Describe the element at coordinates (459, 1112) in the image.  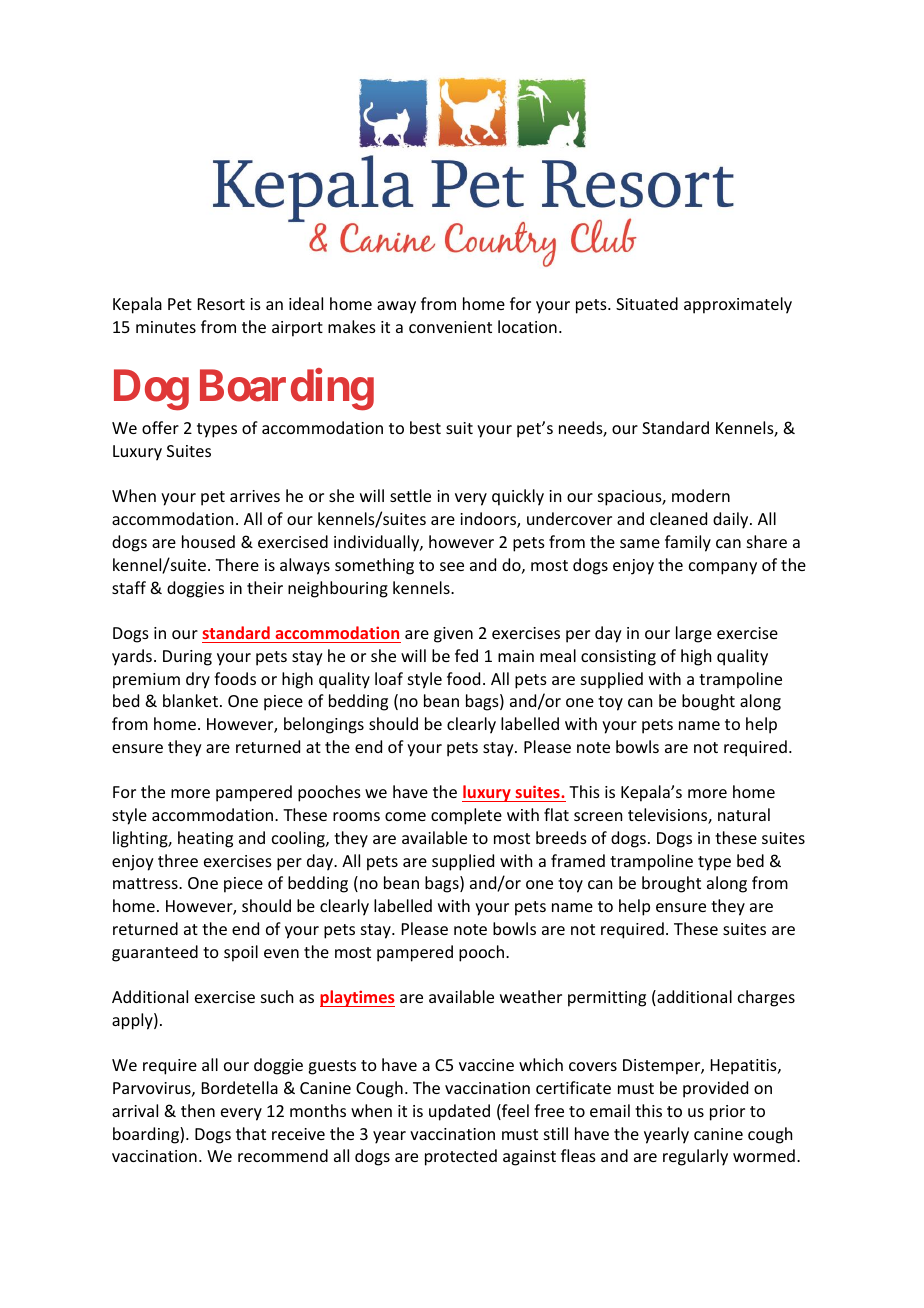
I see `updated` at that location.
